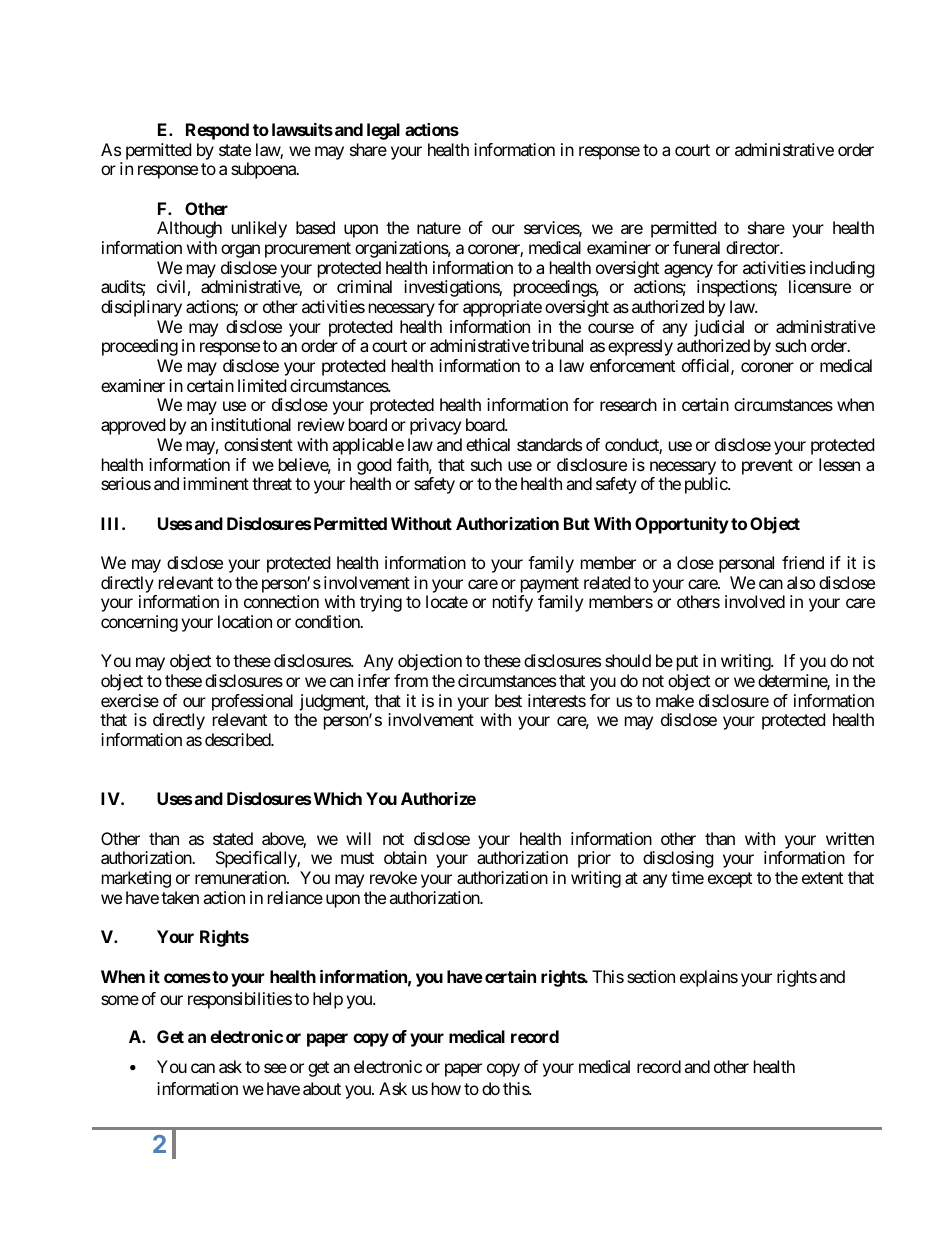  What do you see at coordinates (675, 700) in the page?
I see `make` at bounding box center [675, 700].
